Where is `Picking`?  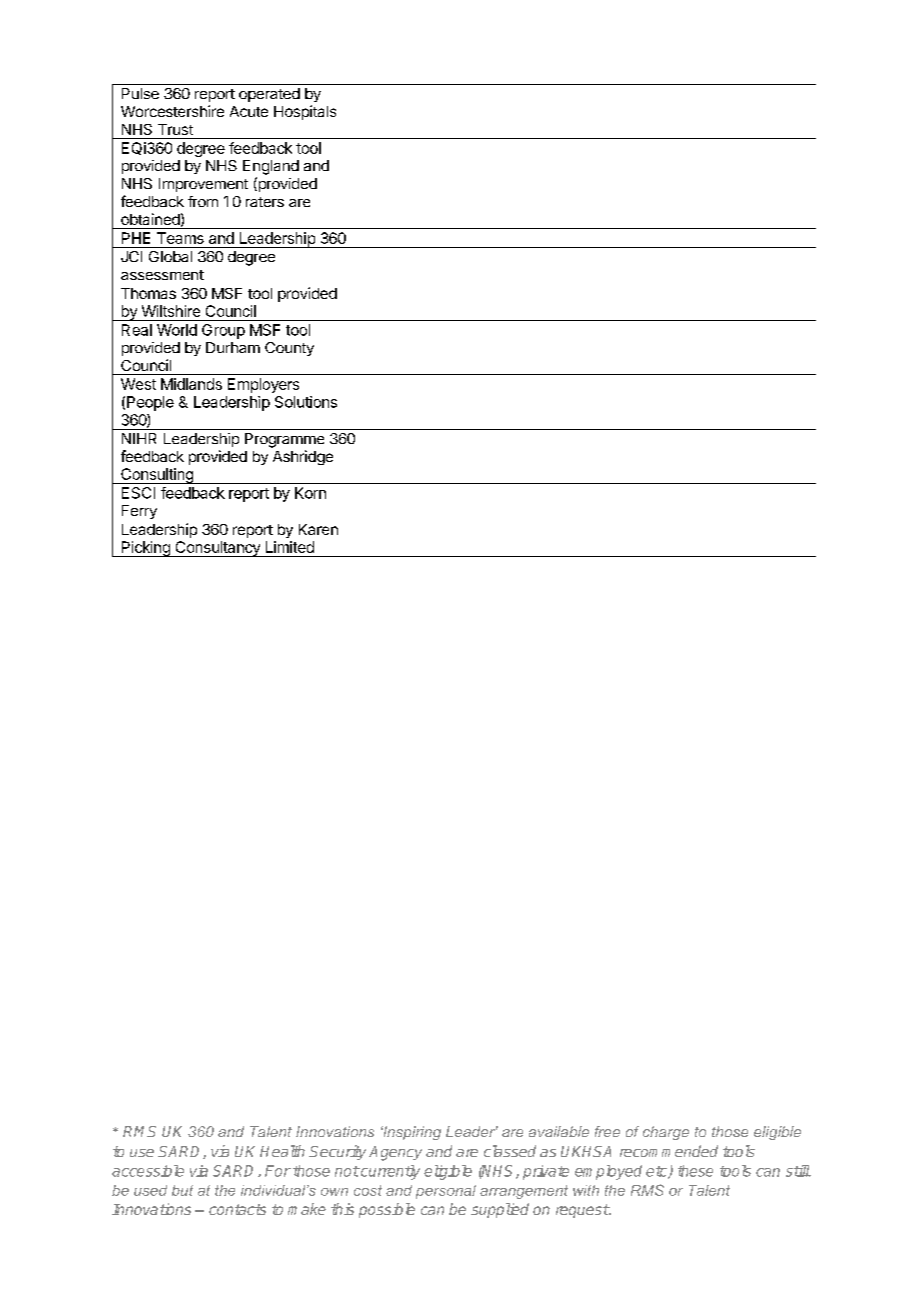 Picking is located at coordinates (145, 549).
